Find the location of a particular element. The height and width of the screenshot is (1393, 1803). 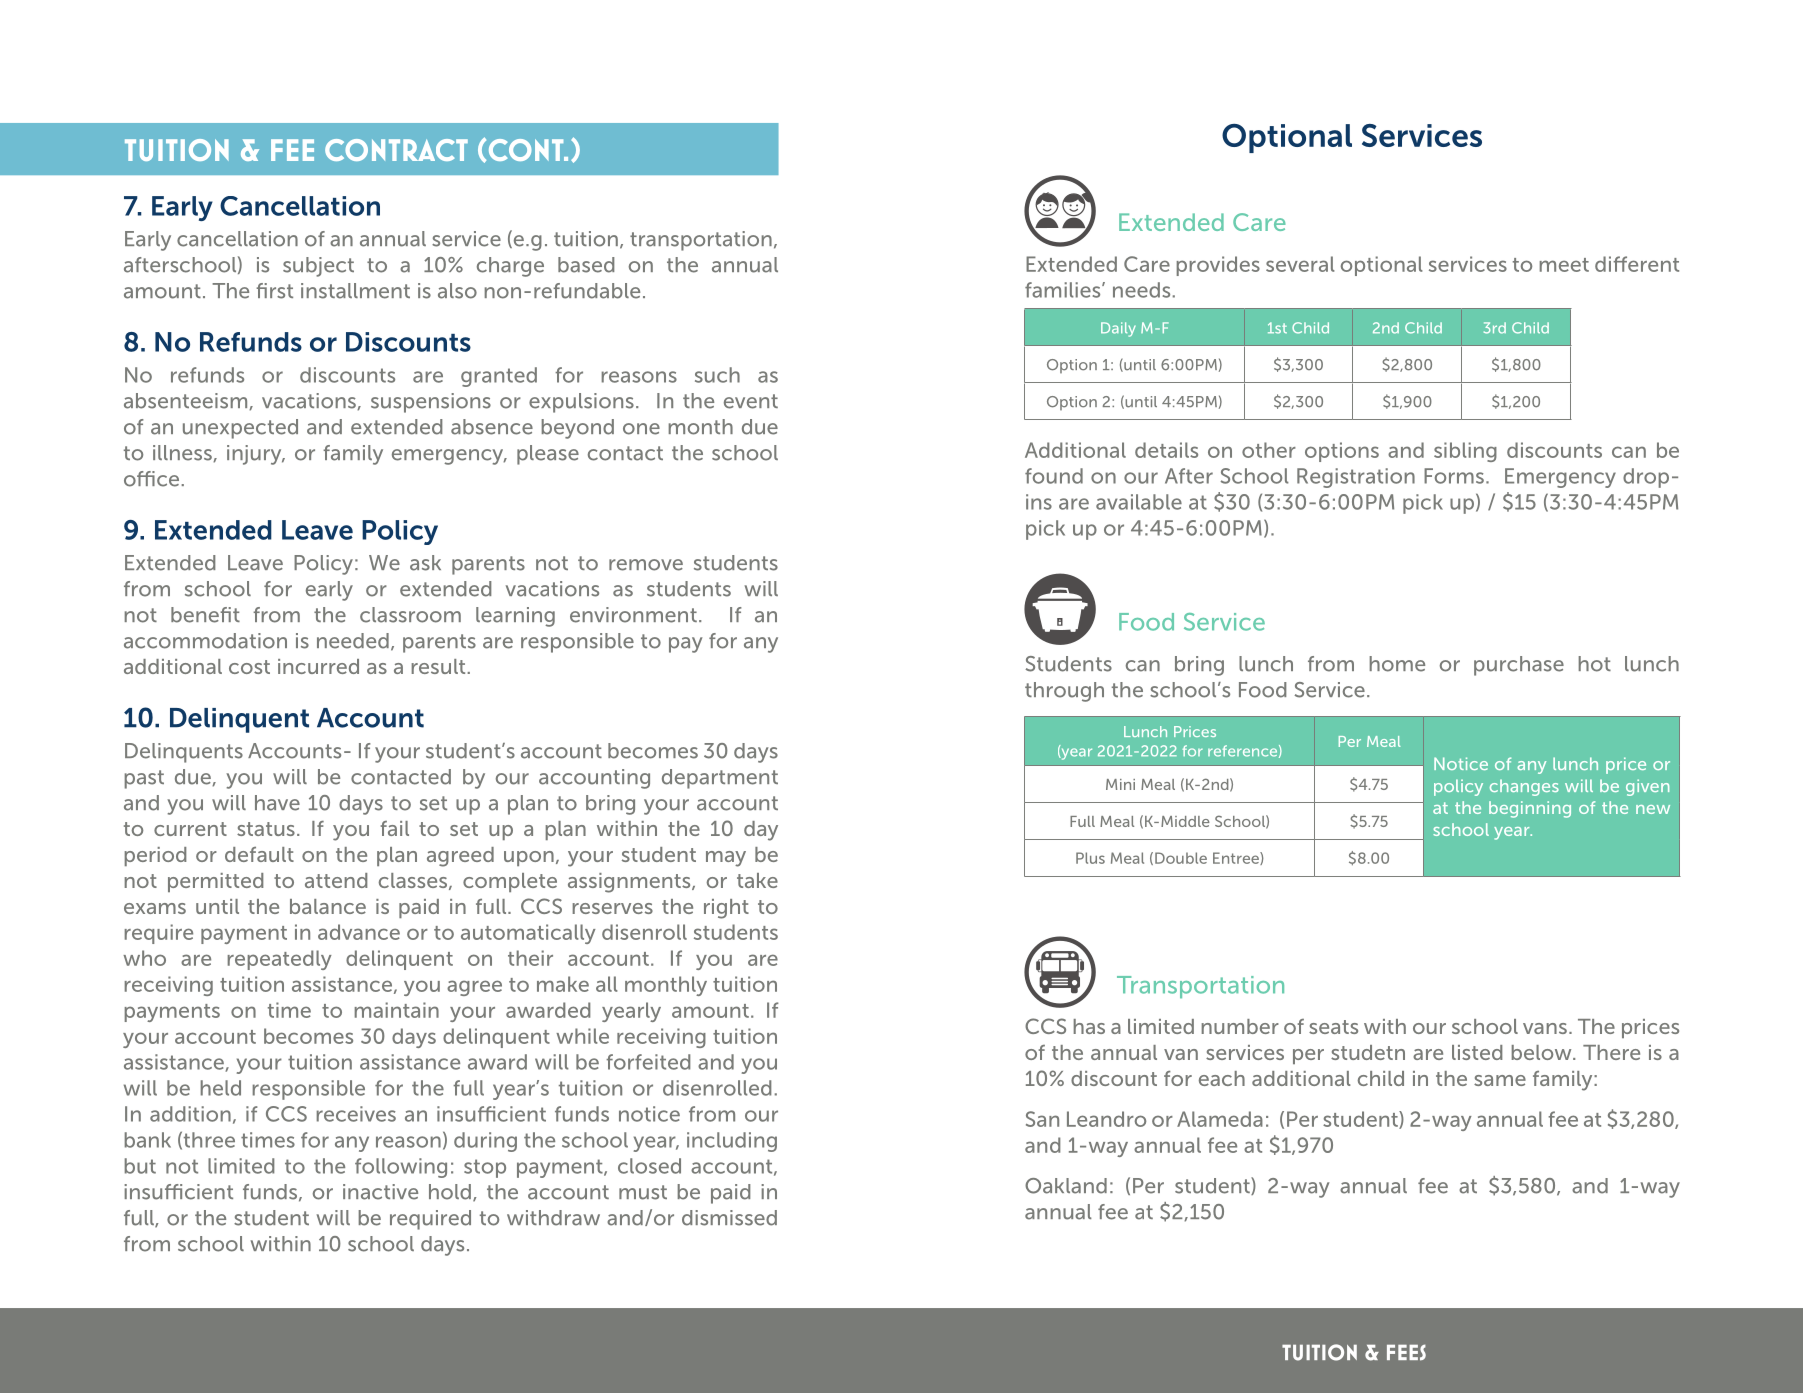

families is located at coordinates (1064, 290).
